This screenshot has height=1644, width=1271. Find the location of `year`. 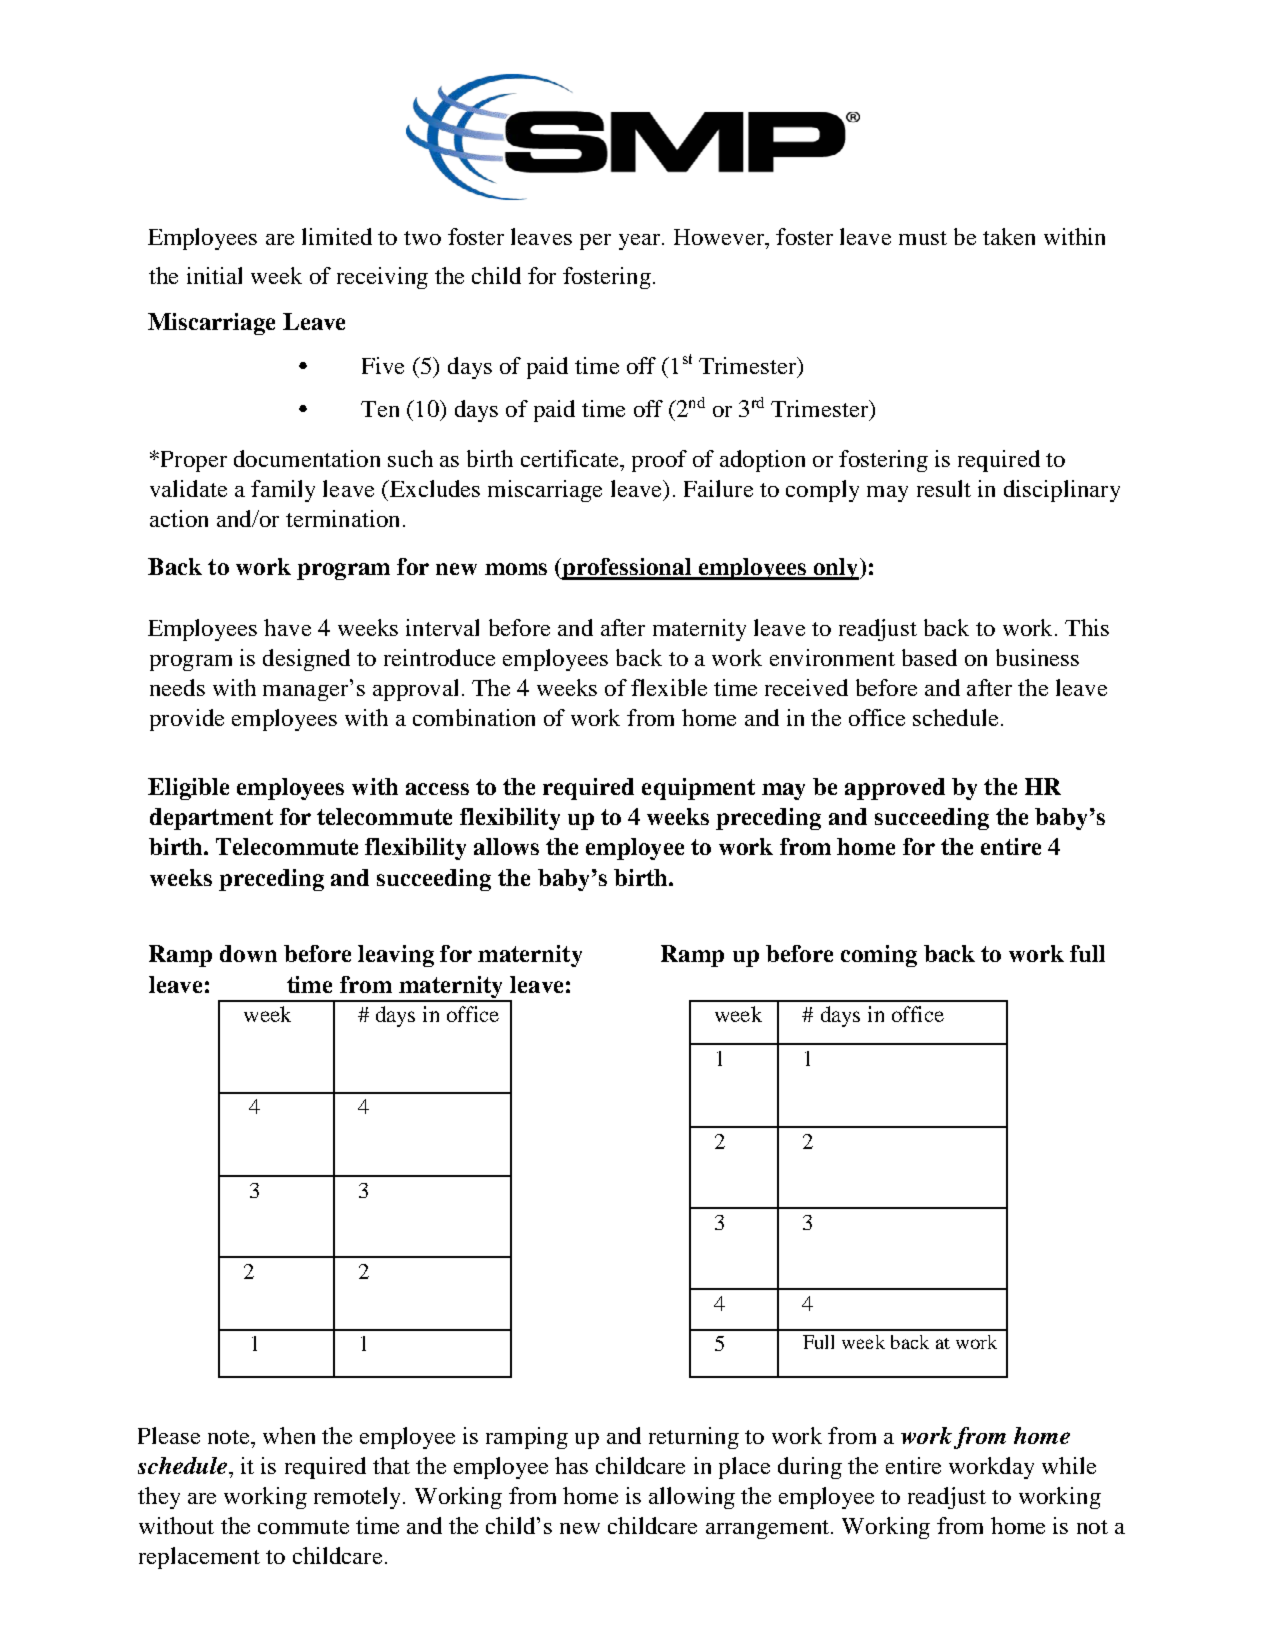

year is located at coordinates (641, 242).
